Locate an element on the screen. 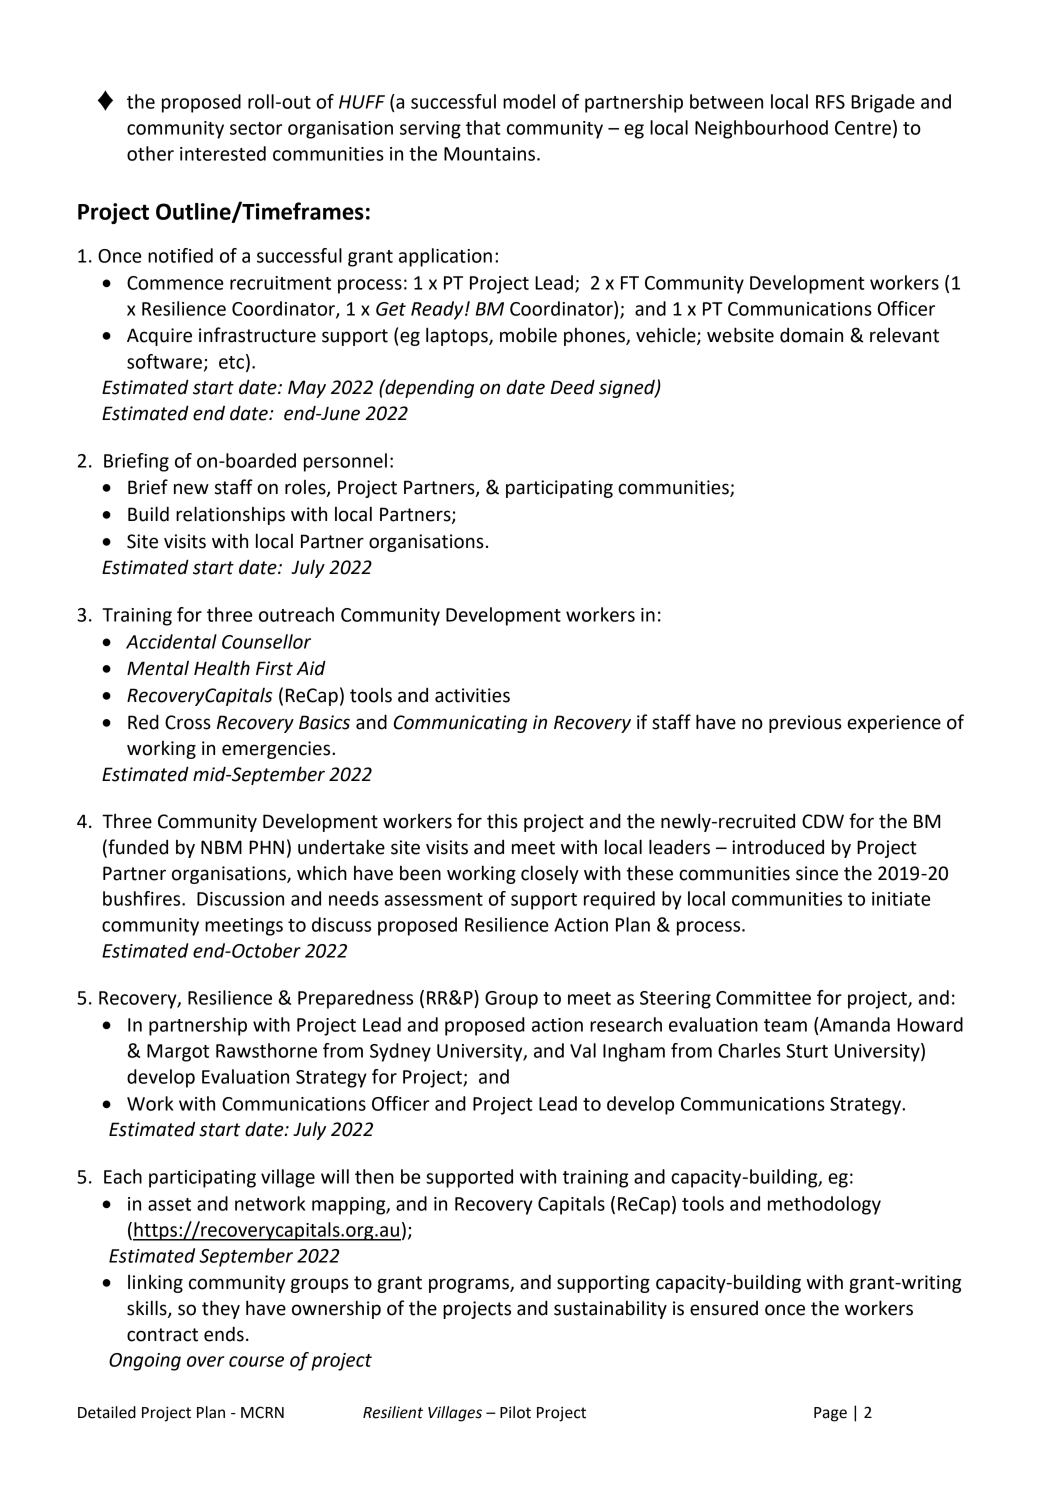 The width and height of the screenshot is (1049, 1485). Centre is located at coordinates (863, 128).
